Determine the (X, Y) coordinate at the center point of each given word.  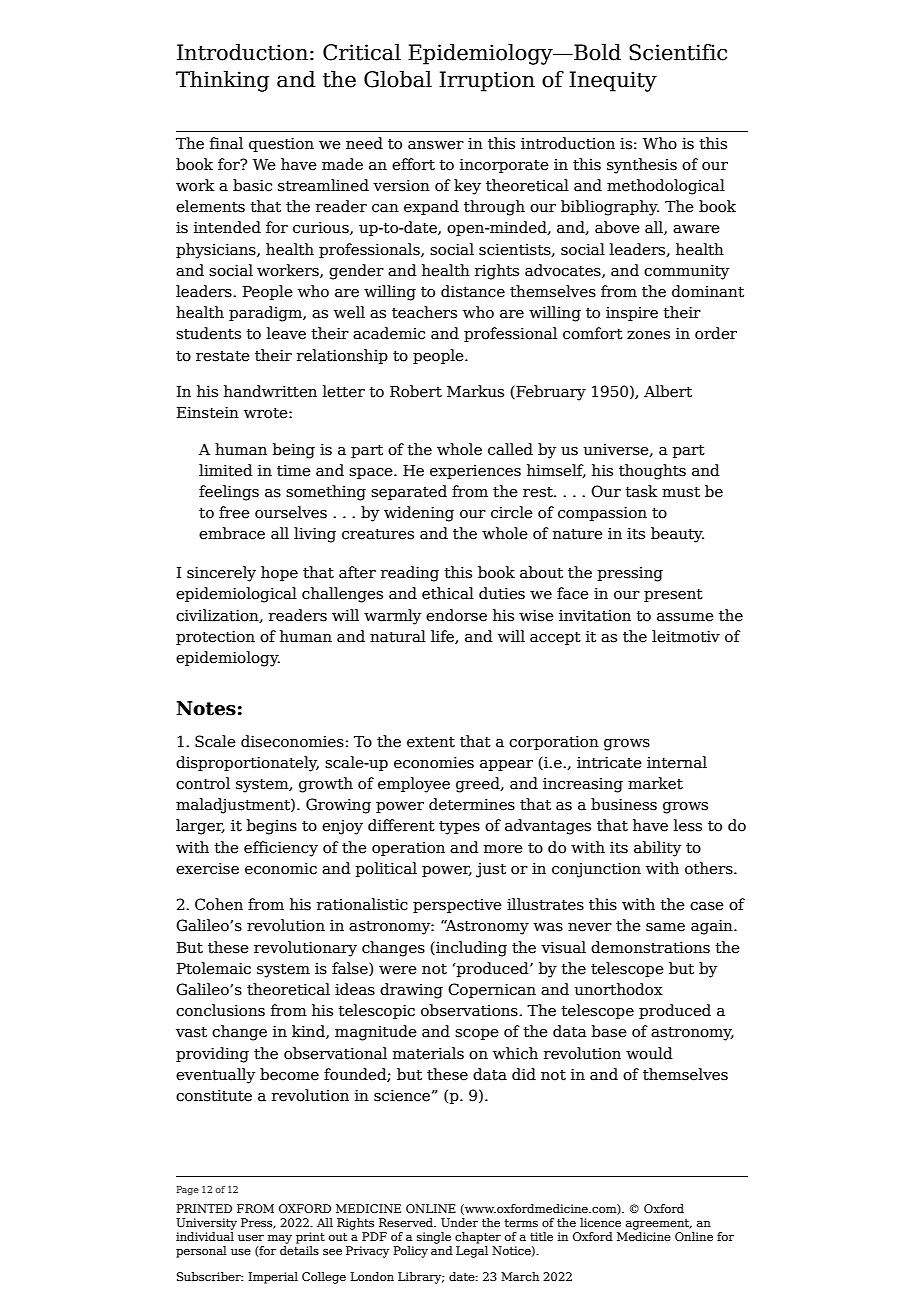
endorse (456, 615)
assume (685, 617)
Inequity (613, 81)
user (251, 1238)
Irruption (487, 81)
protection (215, 638)
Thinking (223, 81)
